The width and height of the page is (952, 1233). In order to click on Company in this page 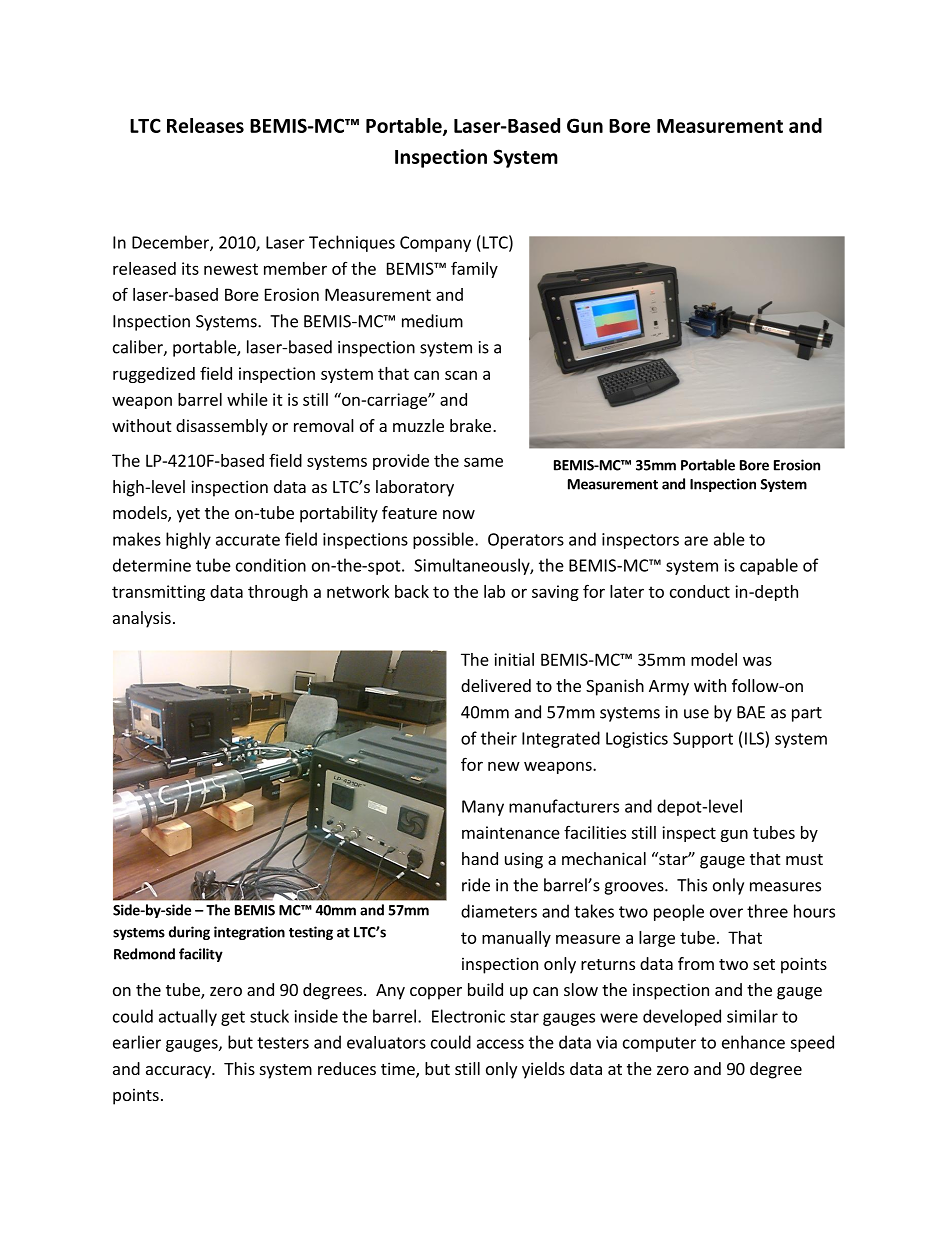, I will do `click(435, 244)`.
